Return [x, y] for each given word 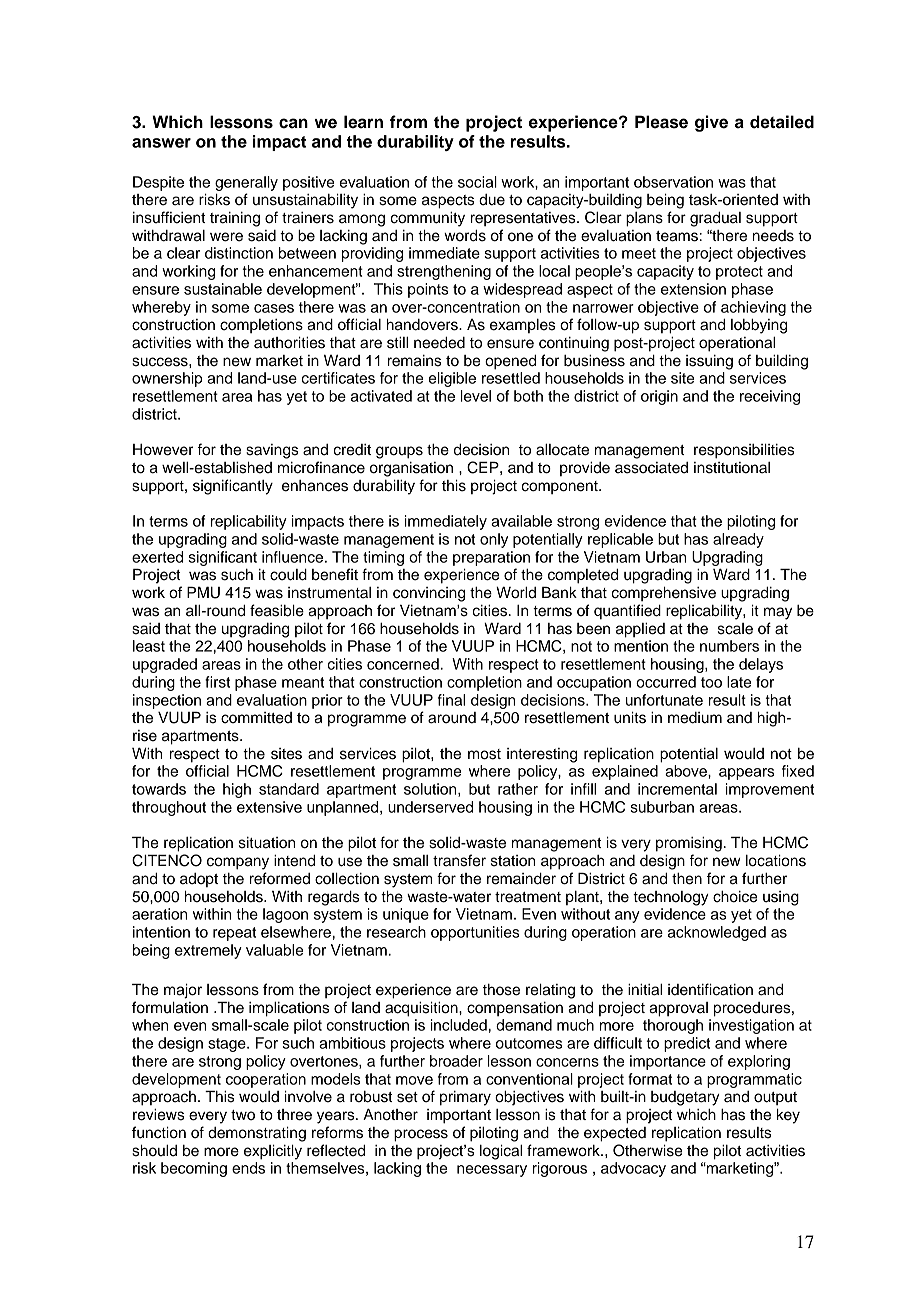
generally [246, 183]
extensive [269, 807]
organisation [411, 469]
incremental [677, 789]
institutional [732, 468]
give [711, 123]
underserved [430, 807]
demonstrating [257, 1134]
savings [272, 451]
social [477, 182]
